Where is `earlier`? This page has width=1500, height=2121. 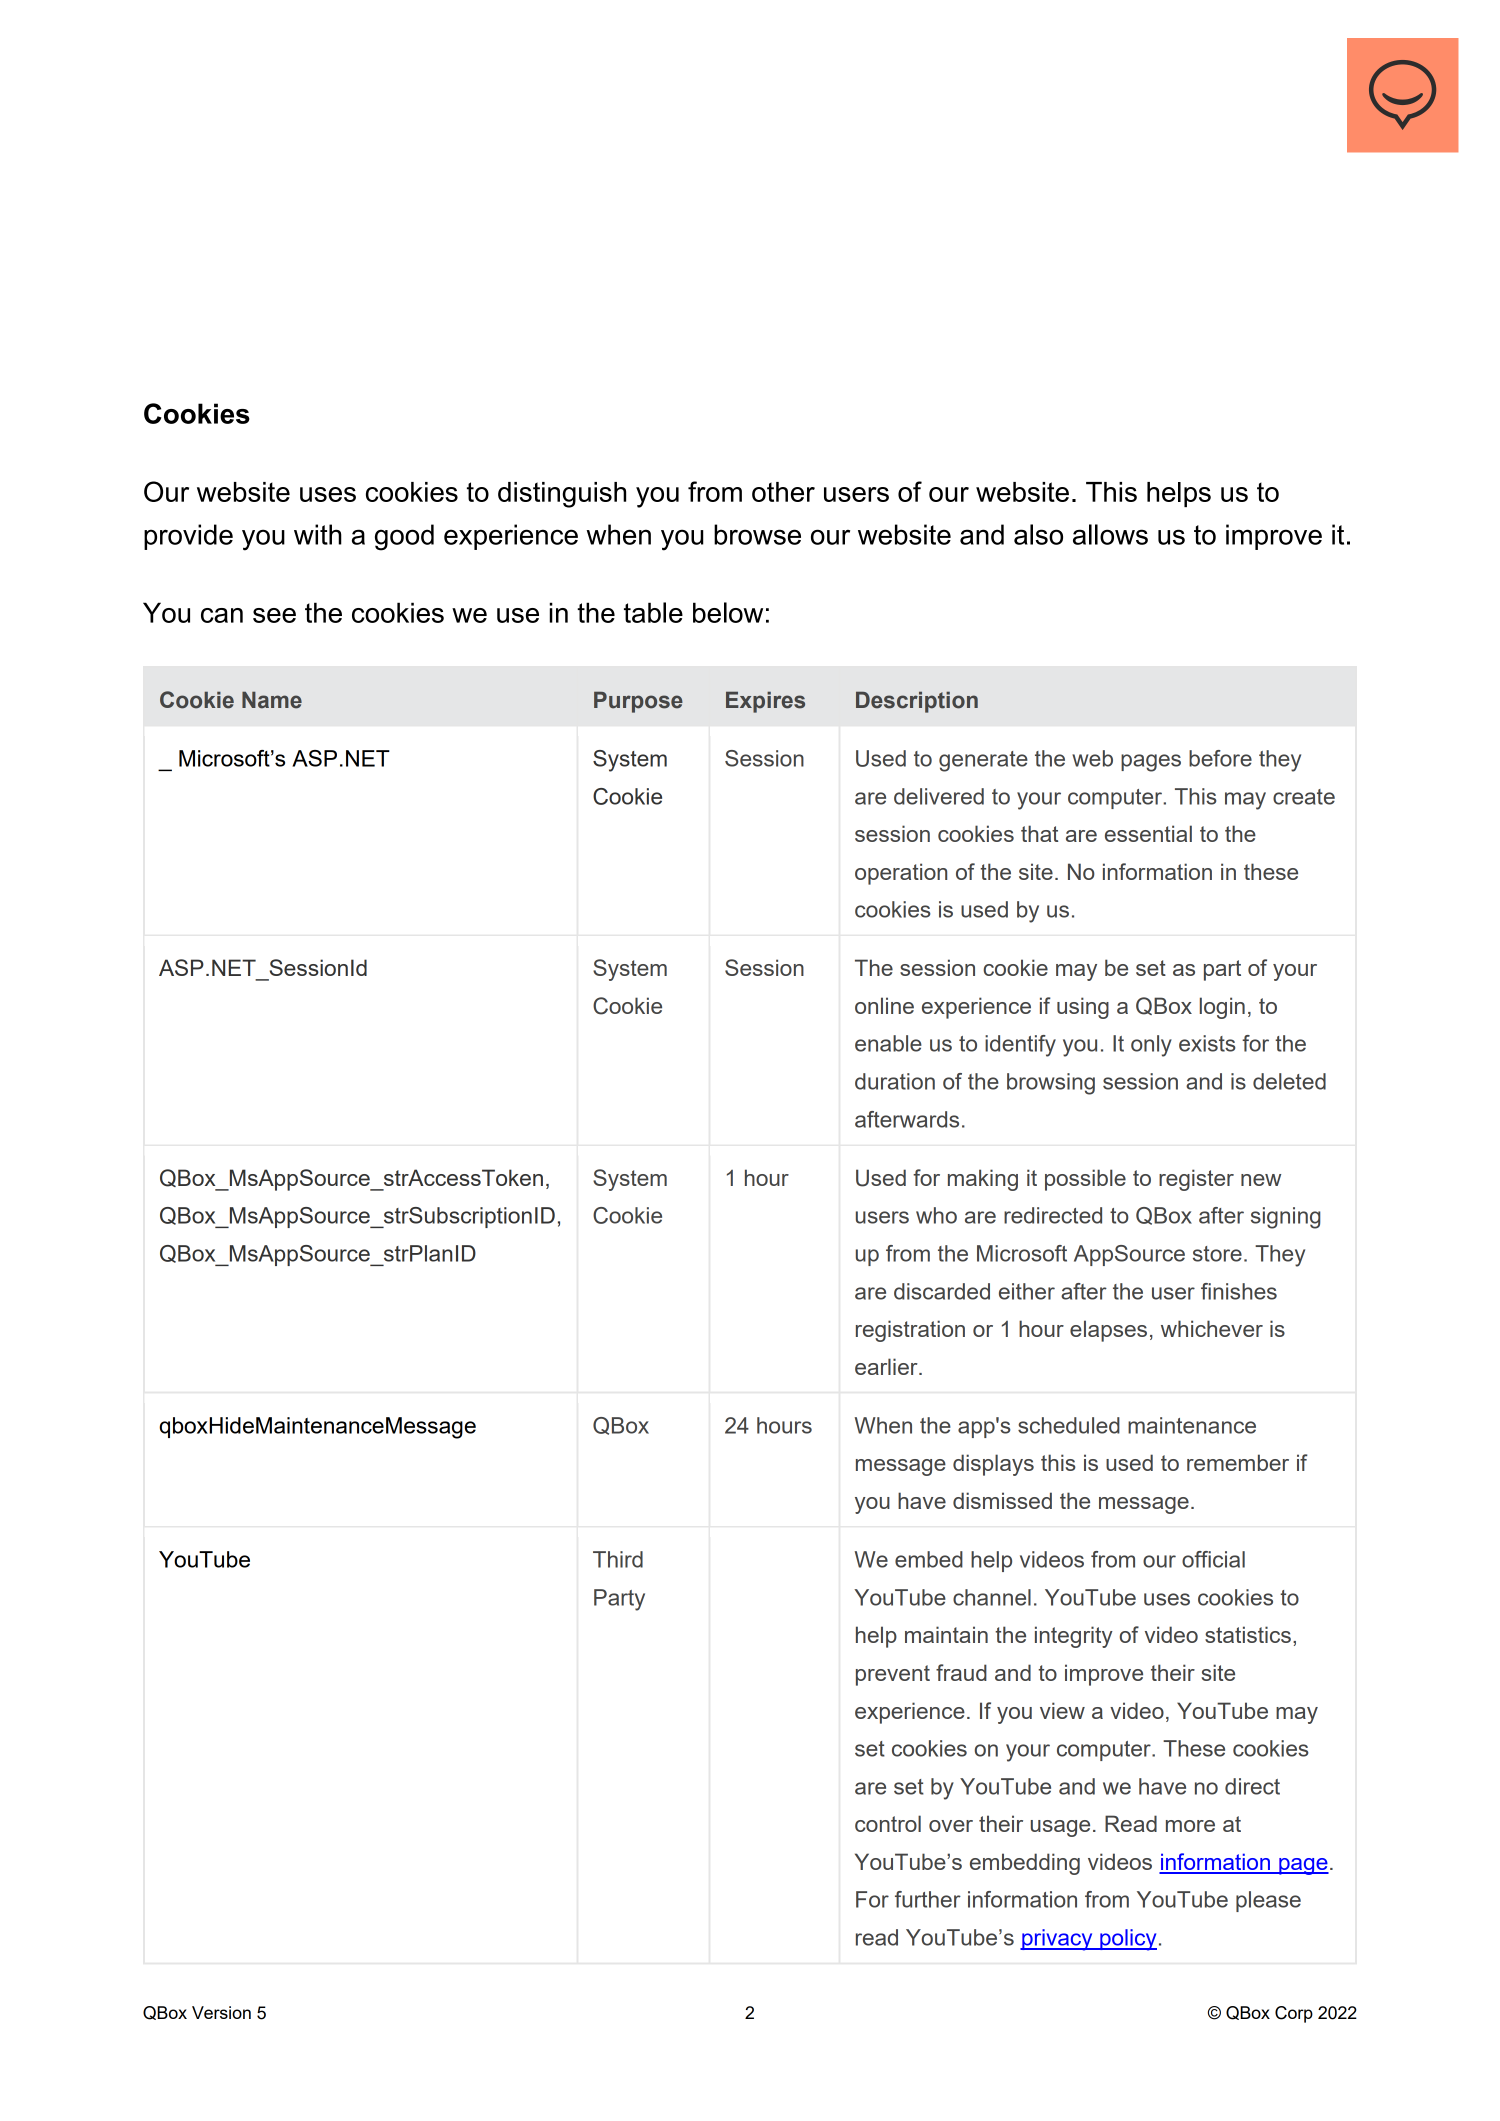 earlier is located at coordinates (887, 1366).
